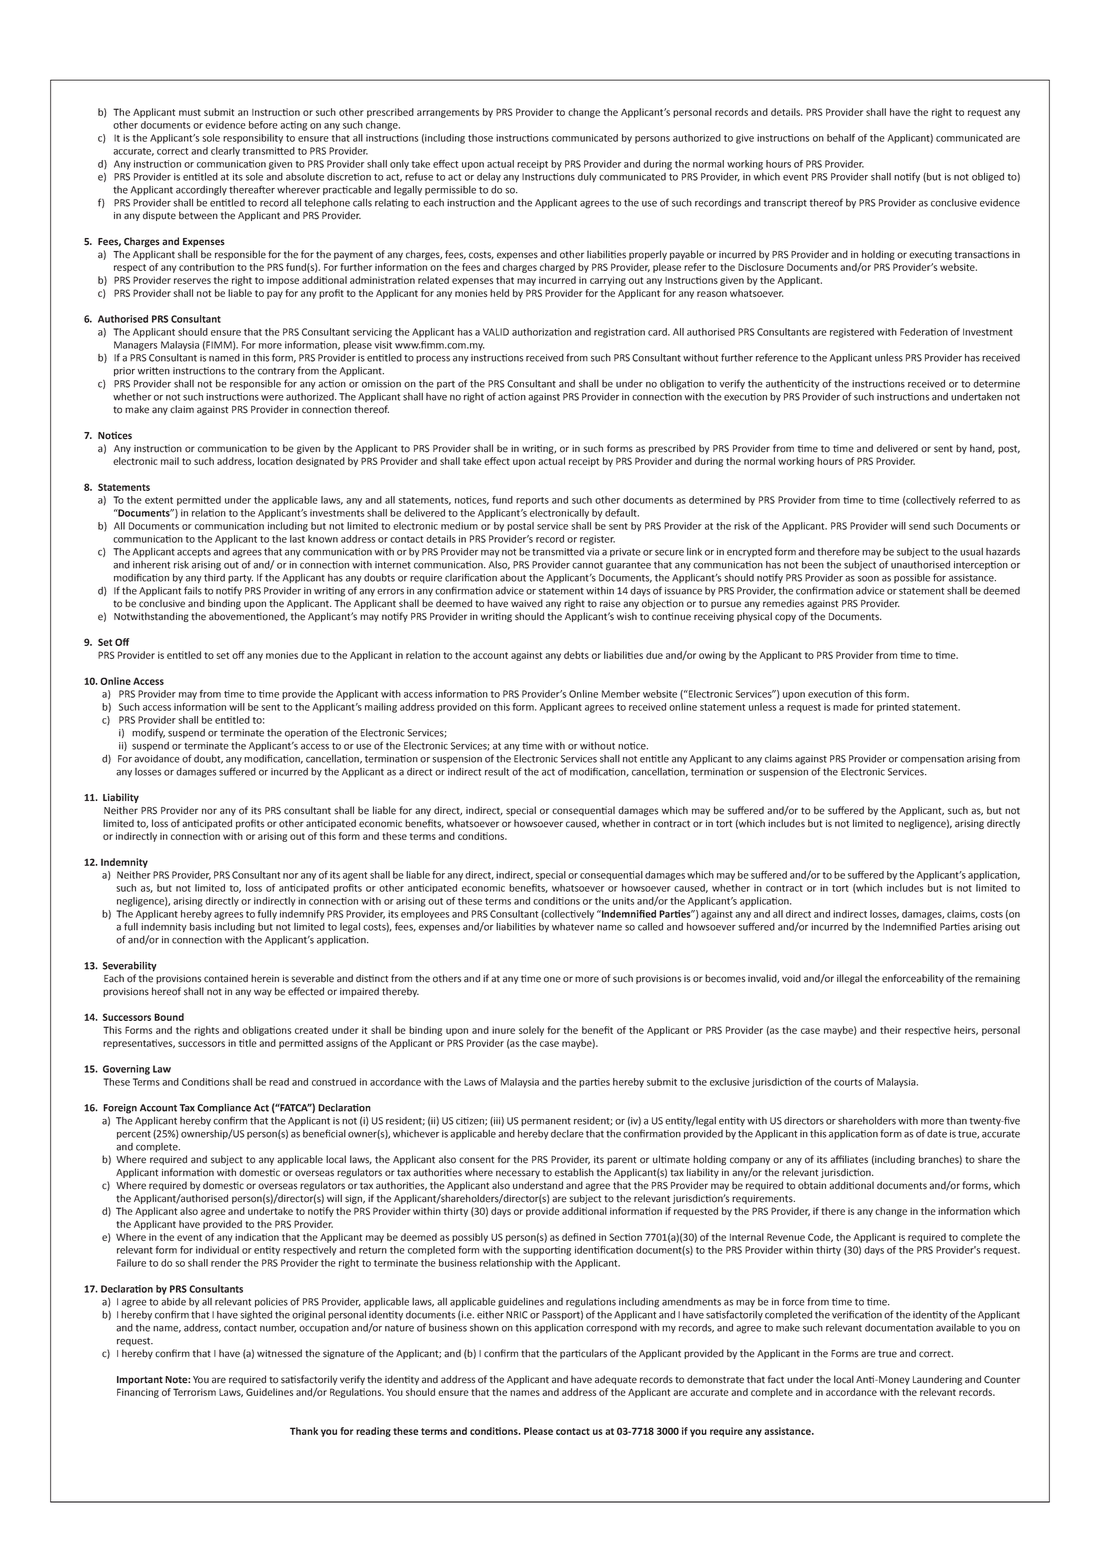  Describe the element at coordinates (194, 553) in the screenshot. I see `accepts` at that location.
